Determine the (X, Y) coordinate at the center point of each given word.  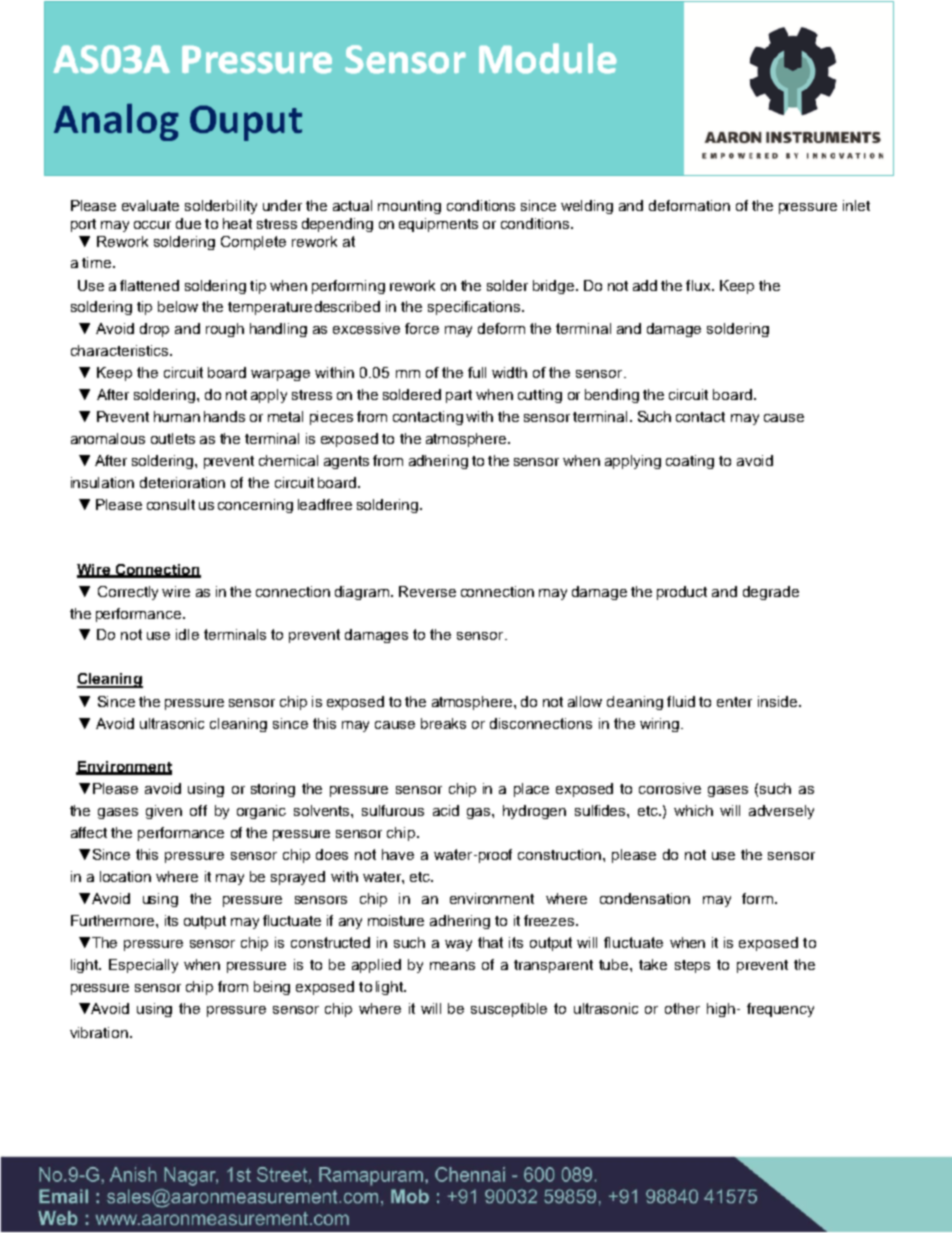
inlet (856, 205)
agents (346, 462)
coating (690, 462)
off (198, 810)
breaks (443, 723)
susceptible (509, 1010)
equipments (438, 225)
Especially (143, 966)
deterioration (182, 482)
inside (777, 701)
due (188, 223)
